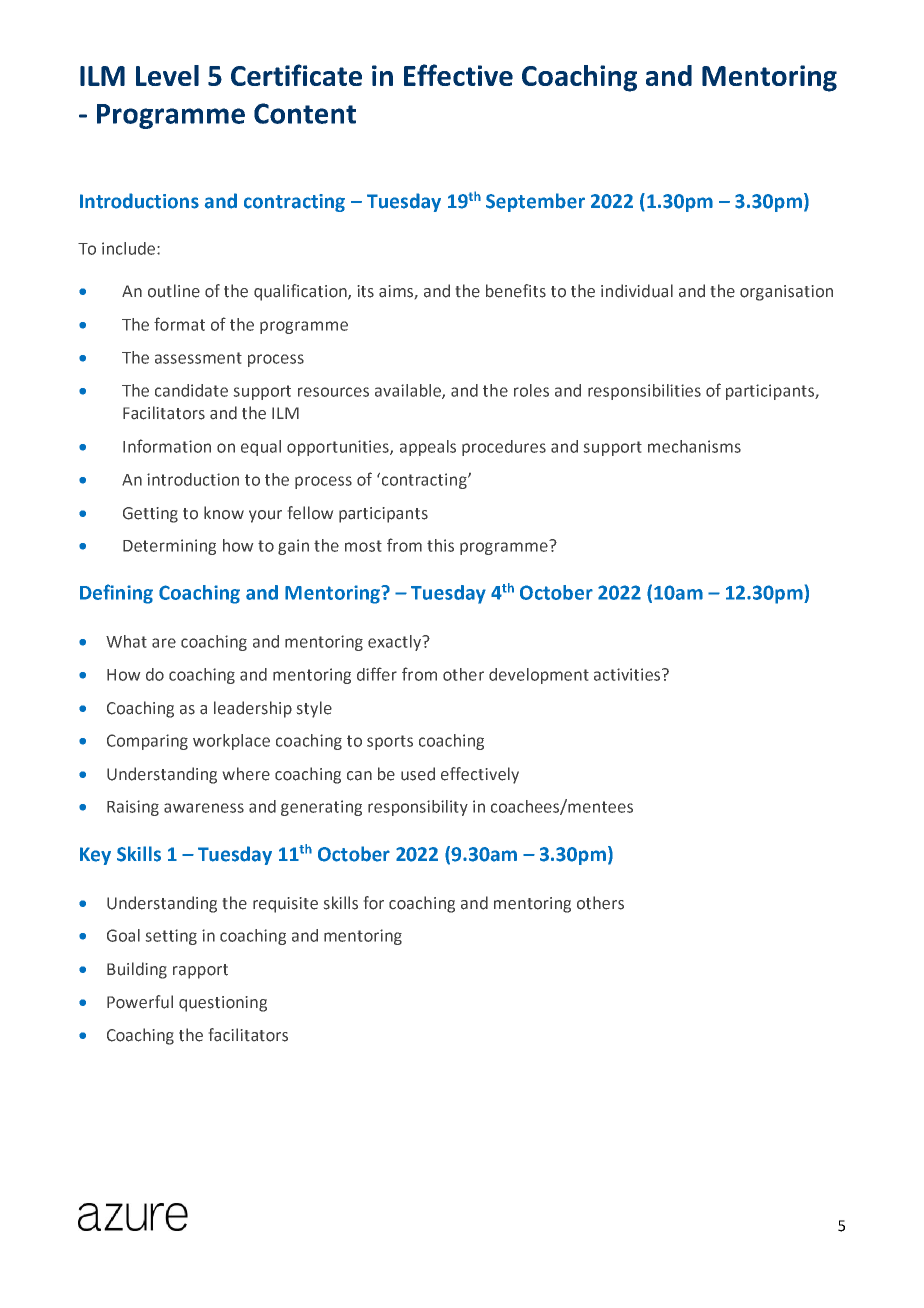 The image size is (924, 1308). Describe the element at coordinates (535, 202) in the image. I see `September` at that location.
